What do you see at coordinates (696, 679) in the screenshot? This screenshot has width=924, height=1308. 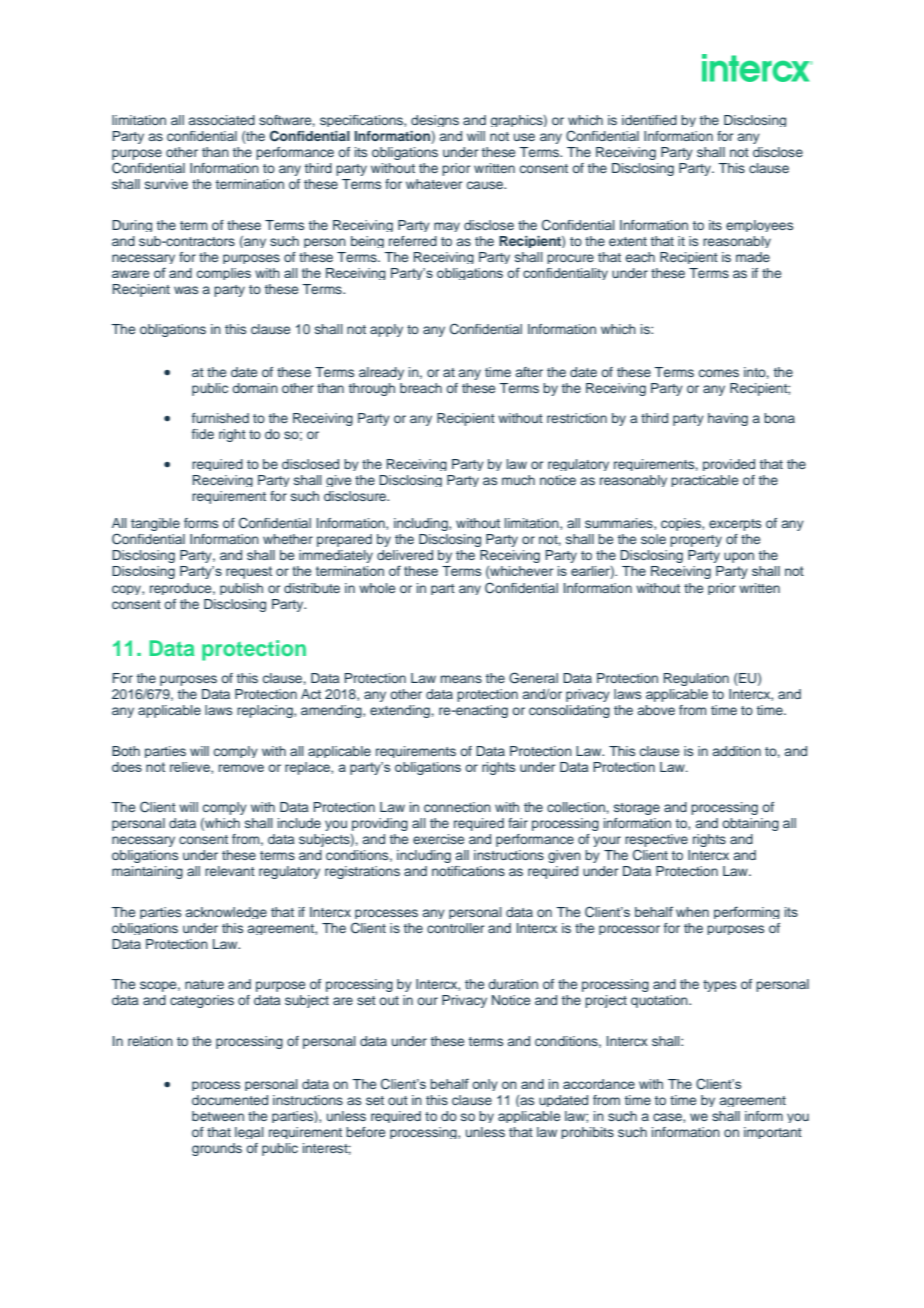 I see `Regulation` at bounding box center [696, 679].
